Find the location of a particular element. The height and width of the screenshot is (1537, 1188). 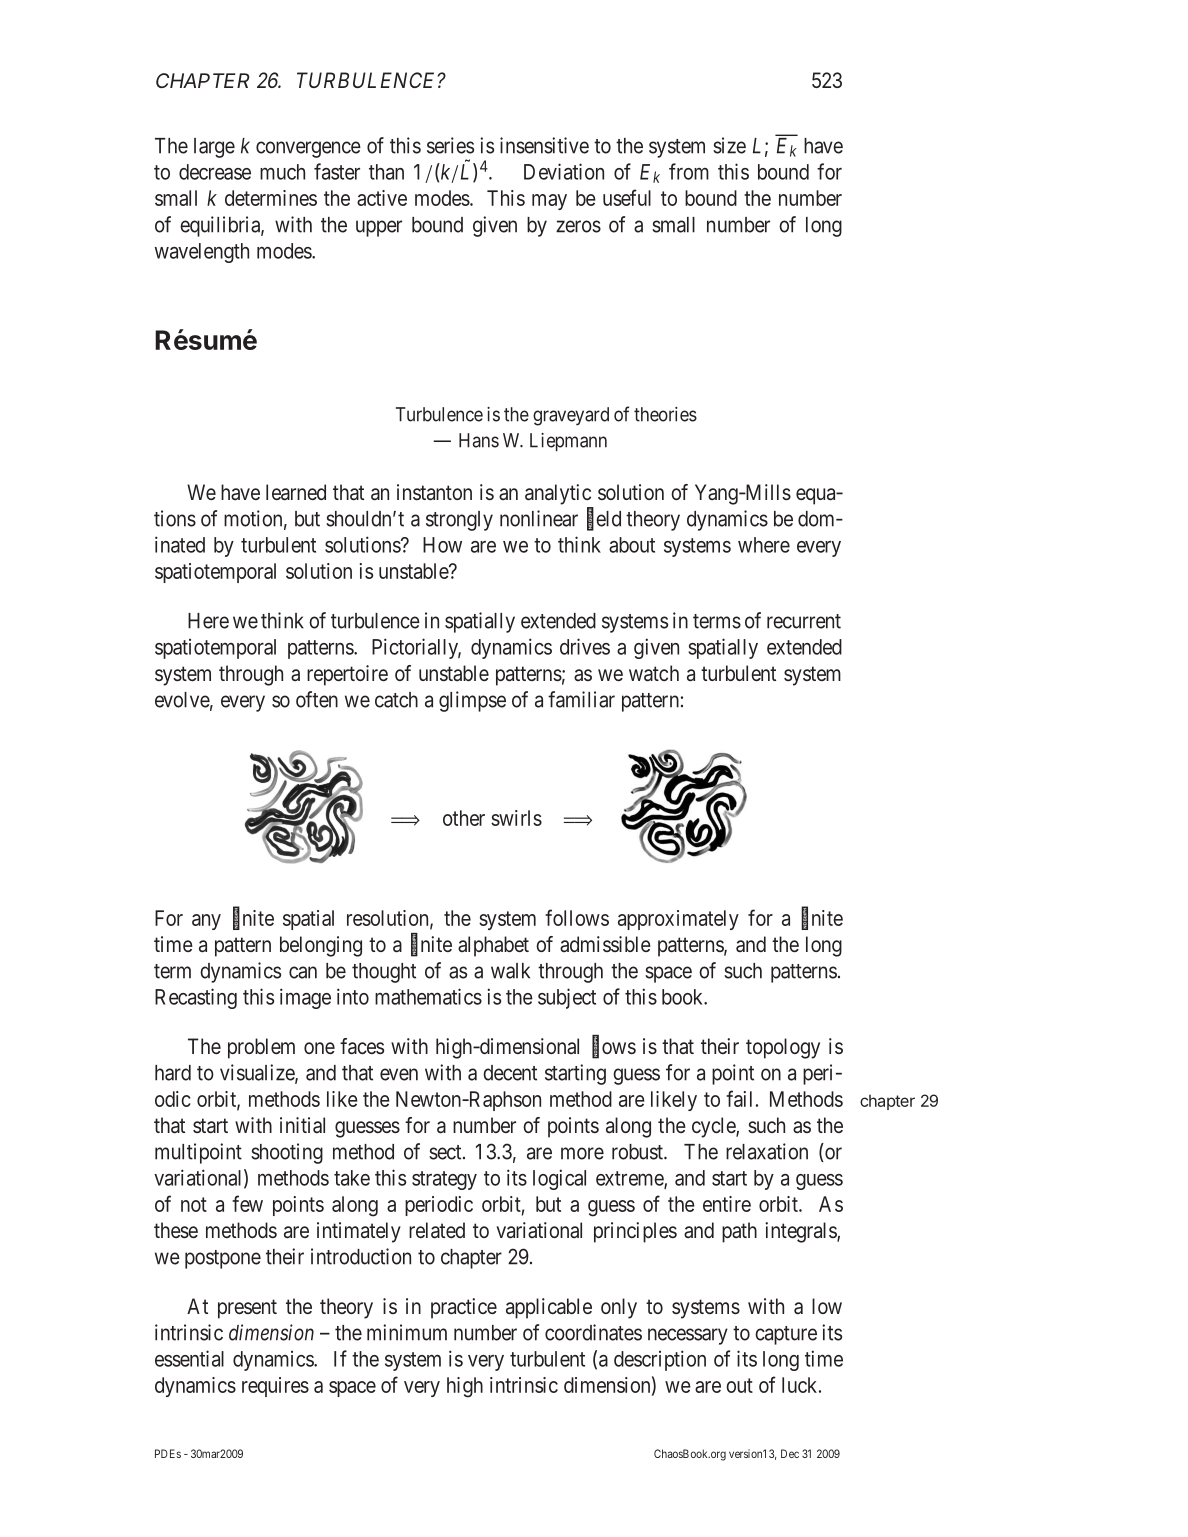

theories is located at coordinates (665, 414).
